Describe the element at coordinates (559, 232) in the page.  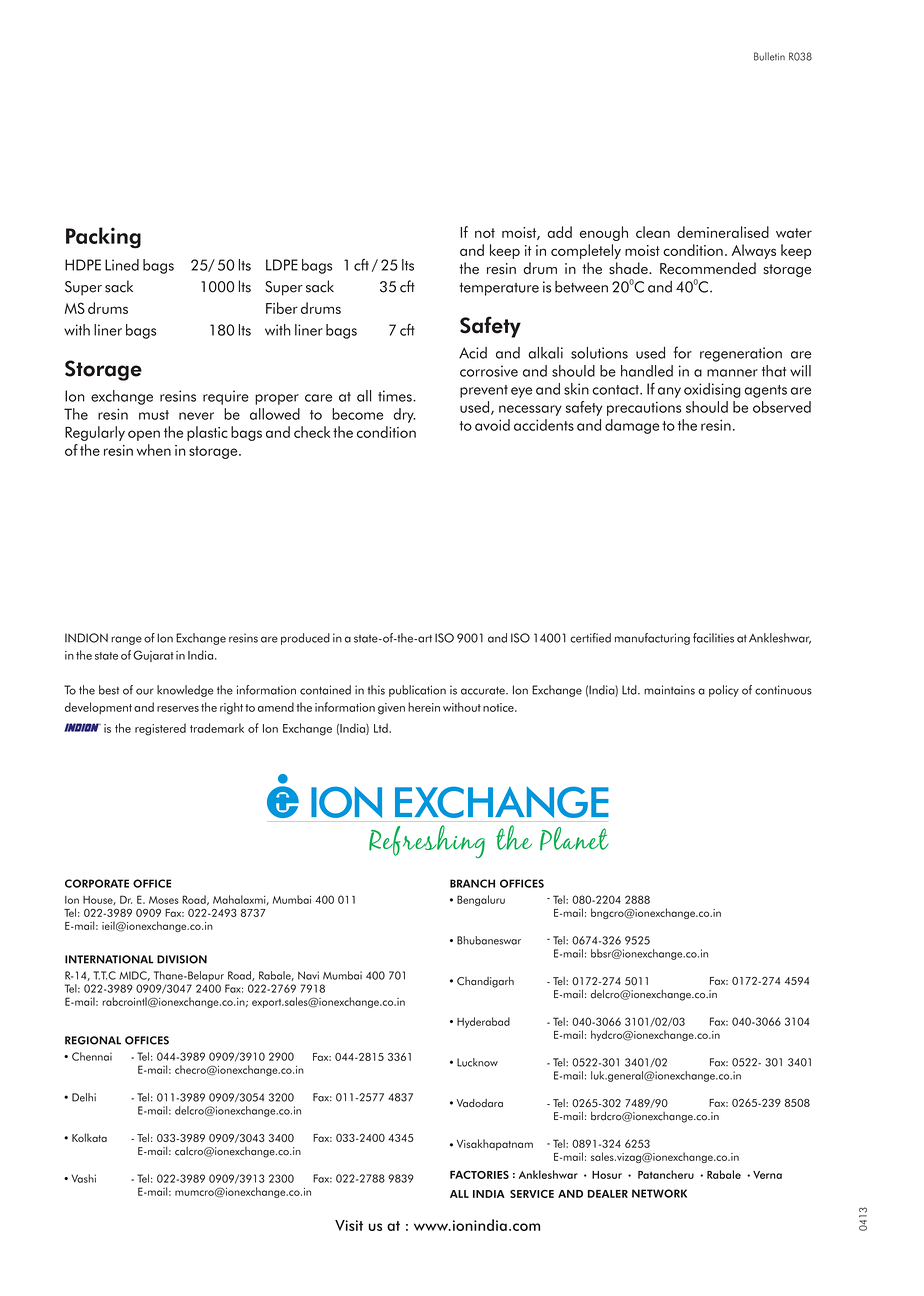
I see `add` at that location.
